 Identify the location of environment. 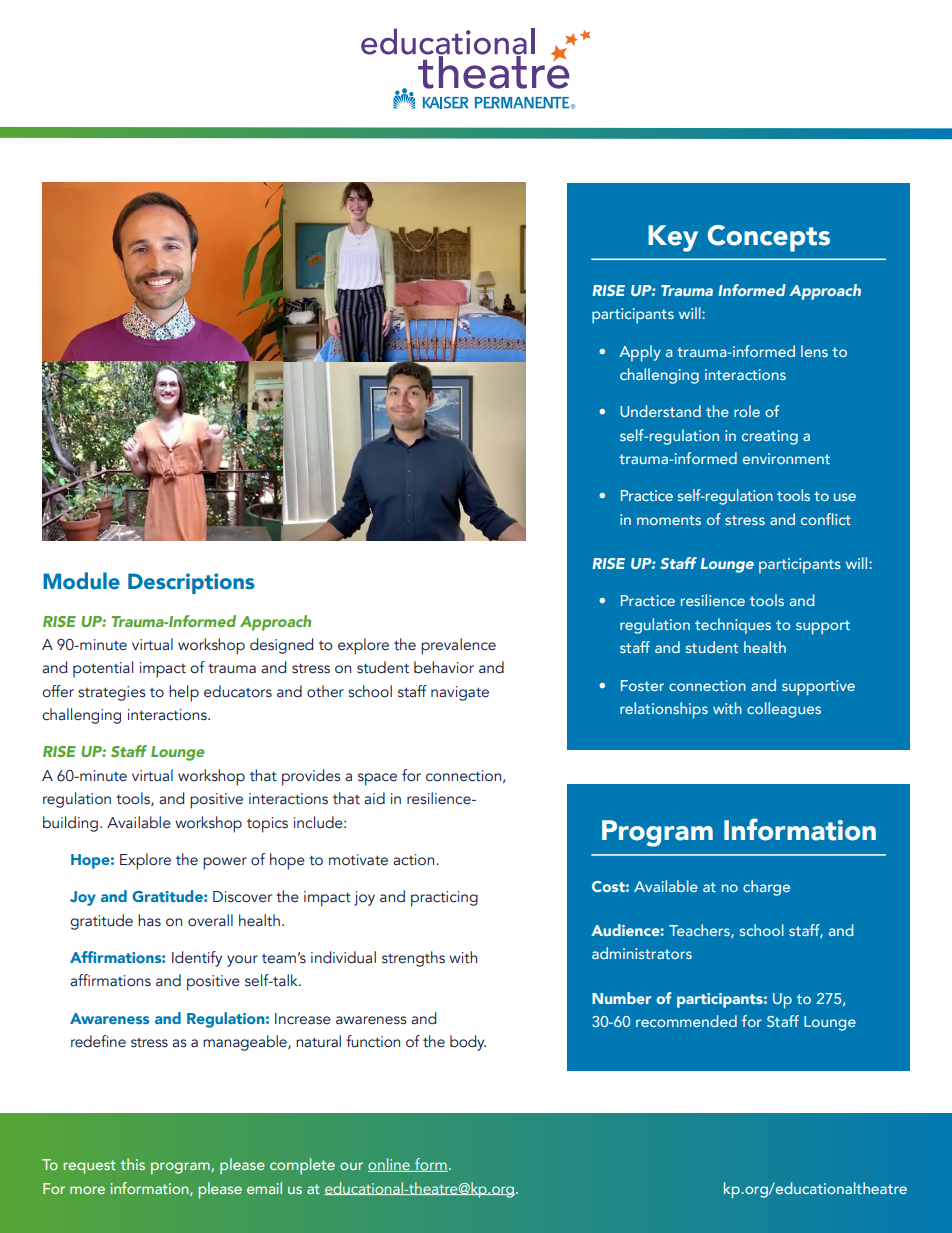
(786, 458).
